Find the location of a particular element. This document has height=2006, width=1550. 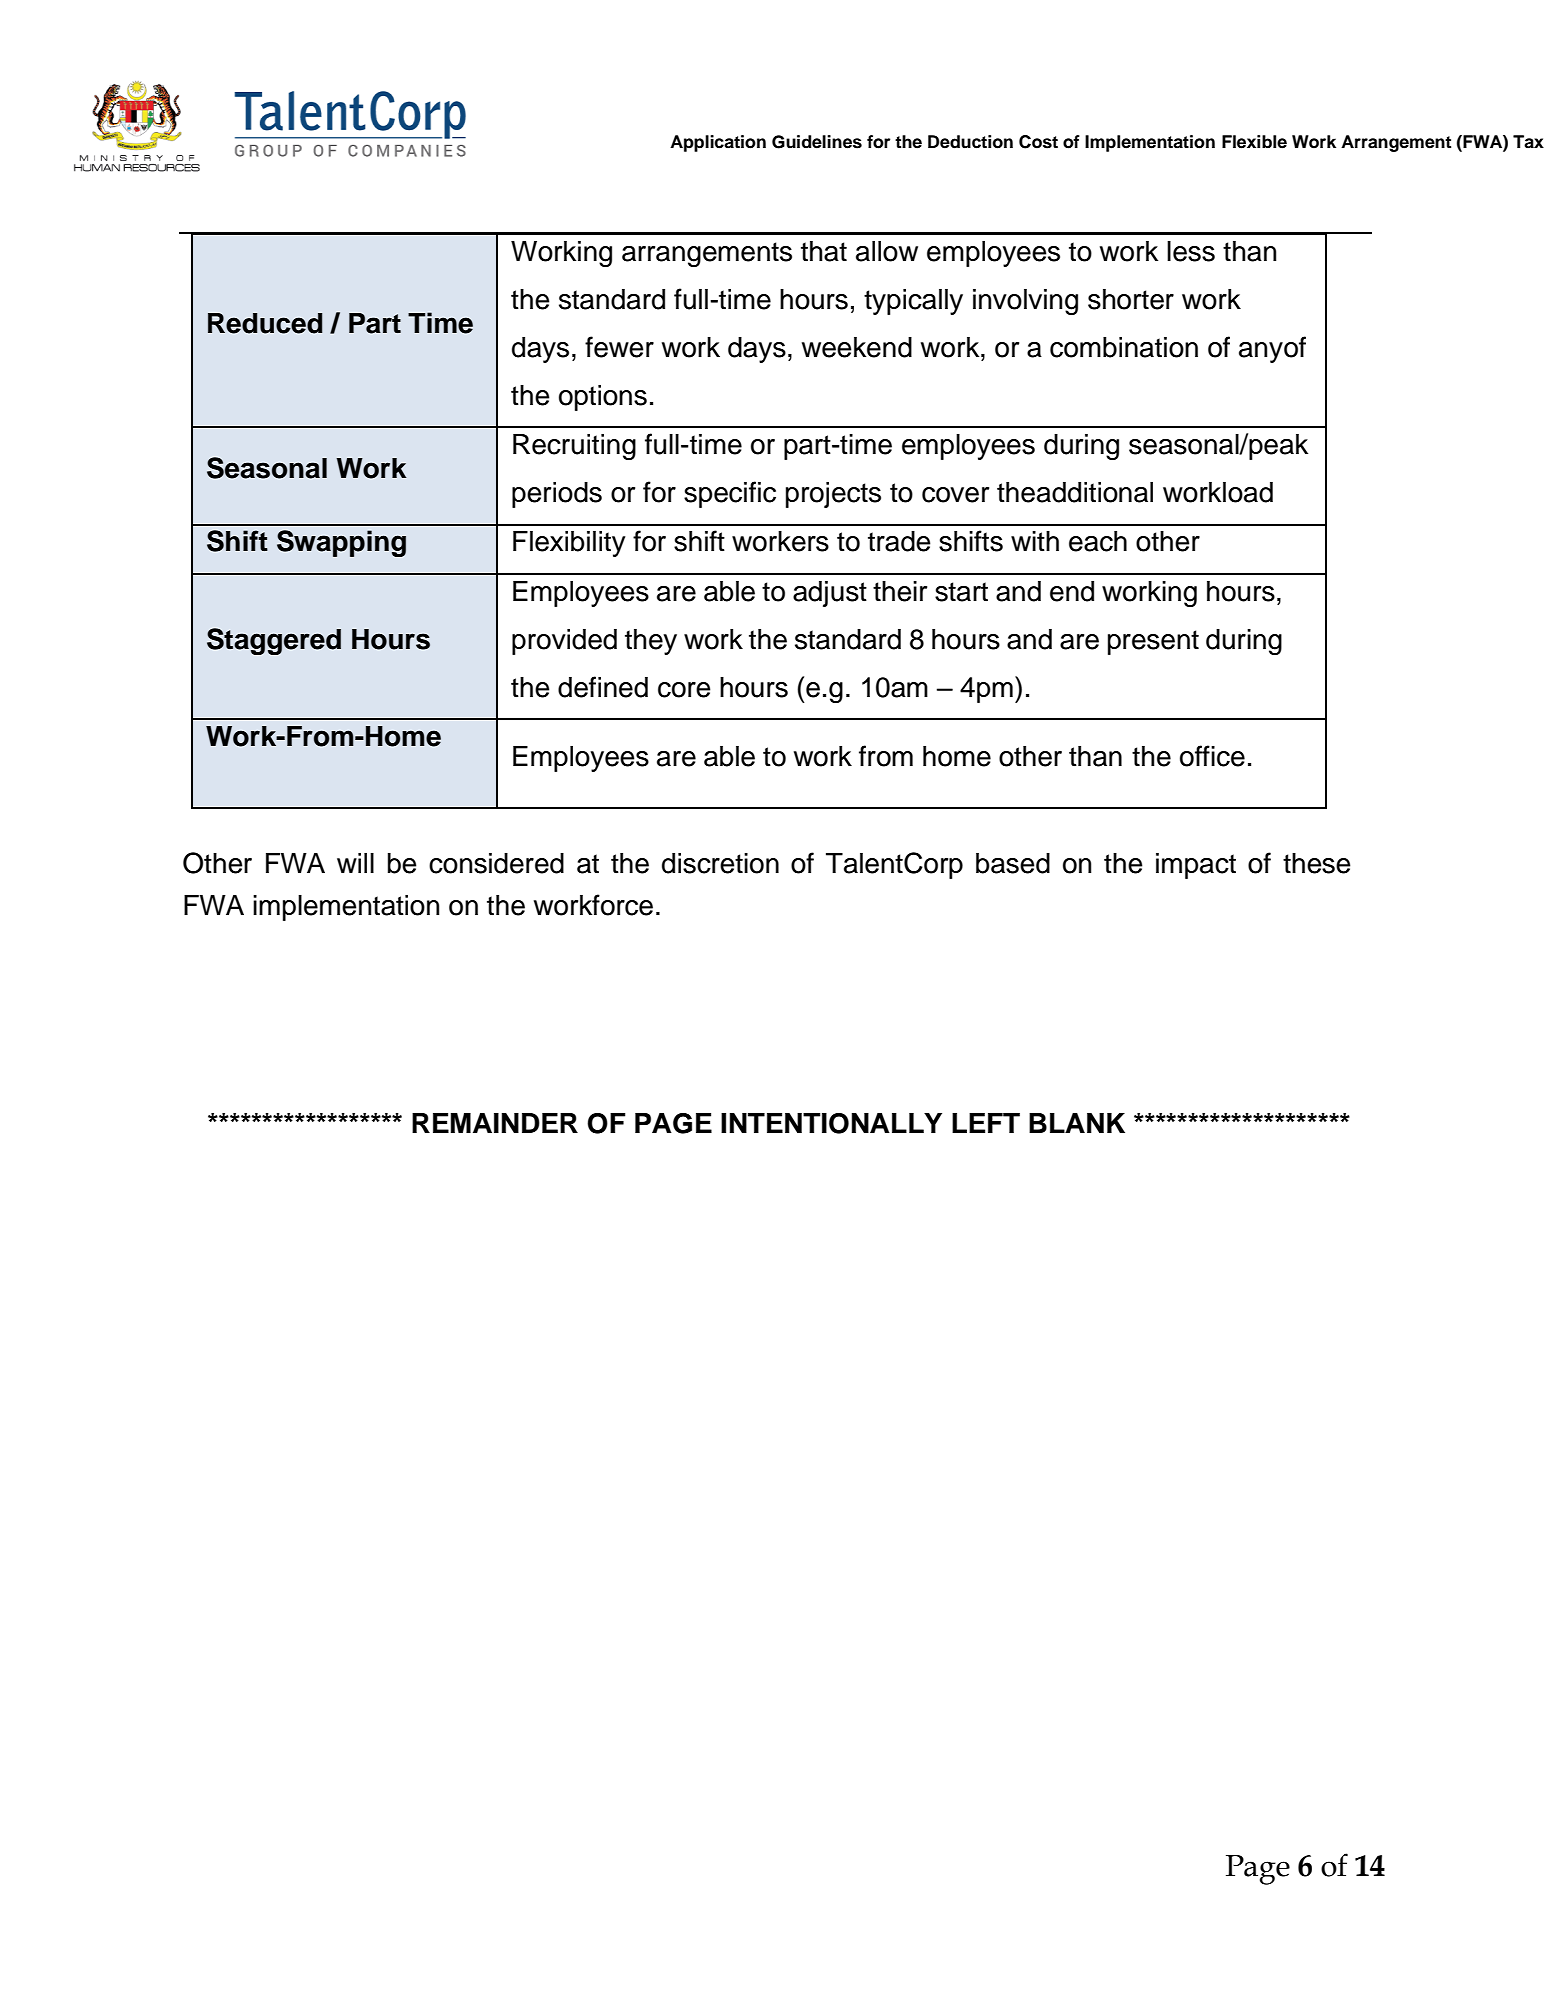

INTENTIONALLY is located at coordinates (831, 1123).
